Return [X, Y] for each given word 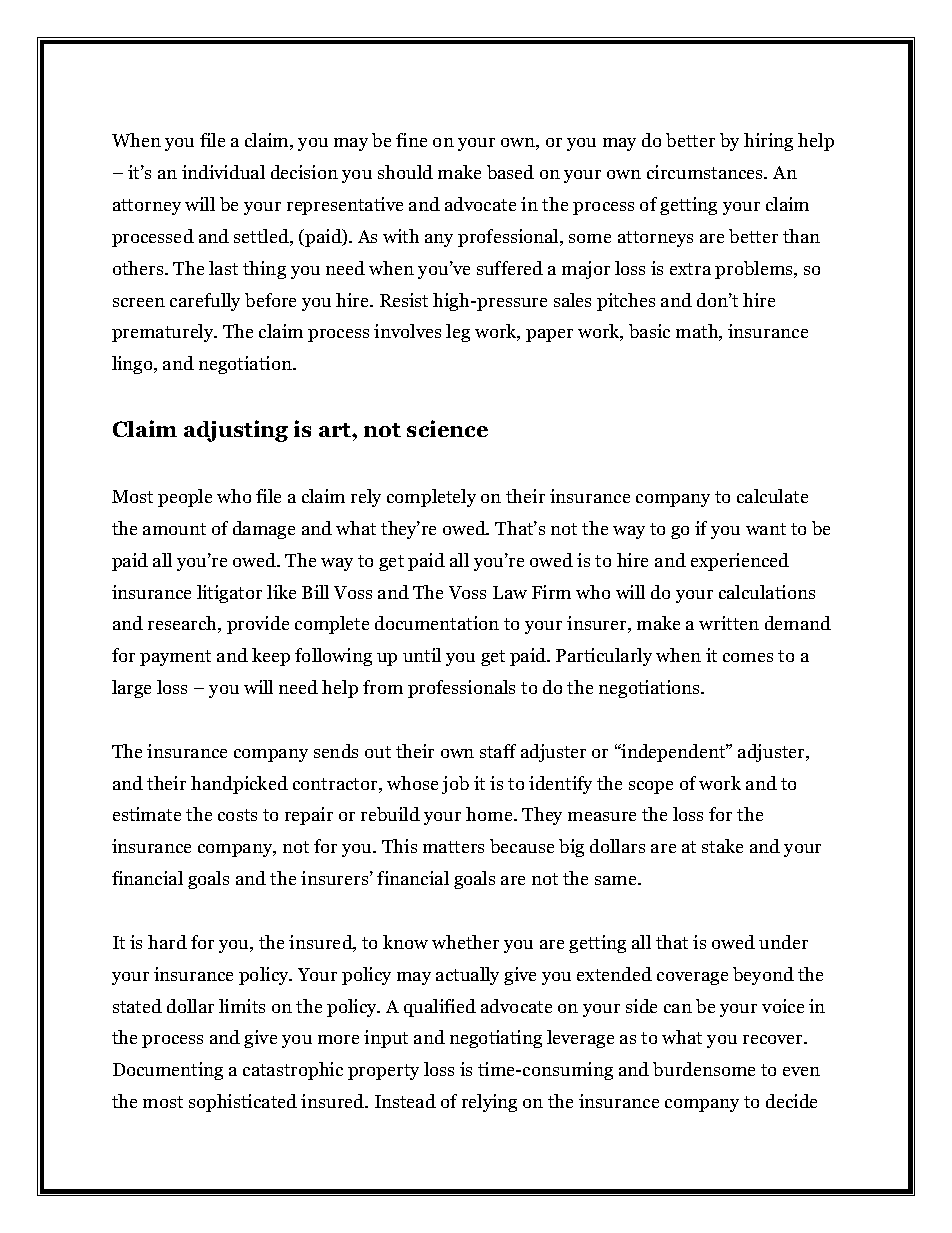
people [185, 498]
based [510, 172]
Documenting [168, 1071]
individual [223, 172]
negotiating [496, 1039]
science [447, 428]
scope [651, 787]
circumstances [706, 172]
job [455, 785]
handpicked [239, 785]
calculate [772, 496]
